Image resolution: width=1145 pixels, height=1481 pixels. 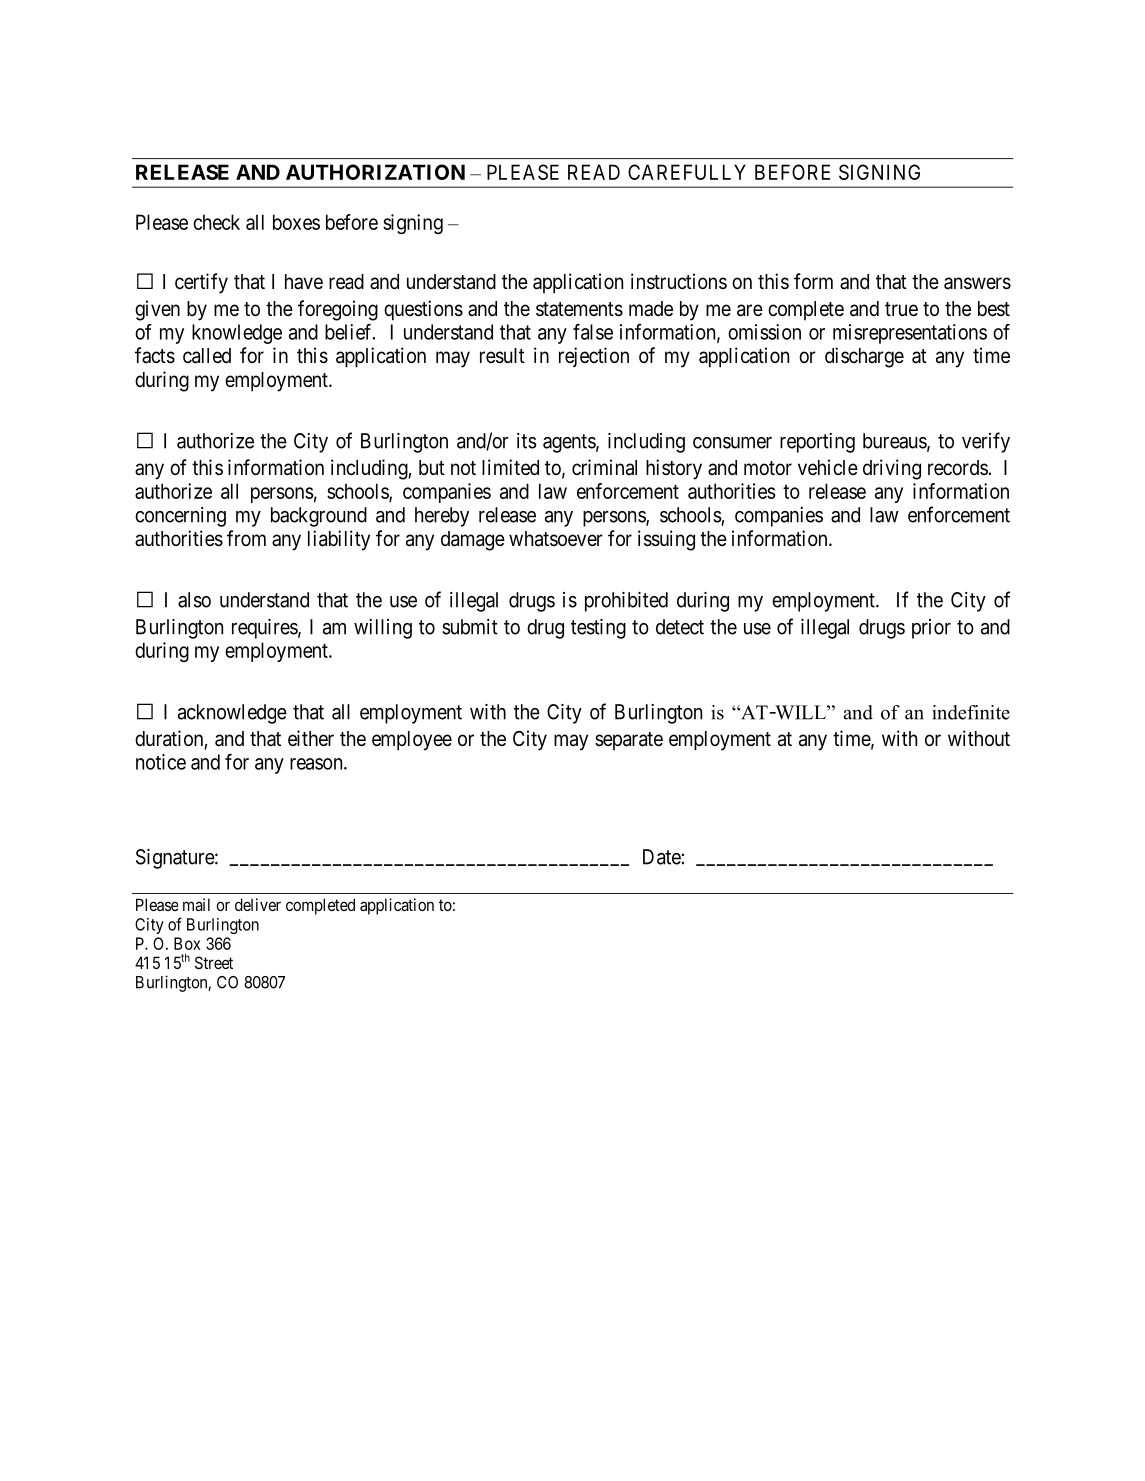 What do you see at coordinates (556, 539) in the image?
I see `whatsoever` at bounding box center [556, 539].
